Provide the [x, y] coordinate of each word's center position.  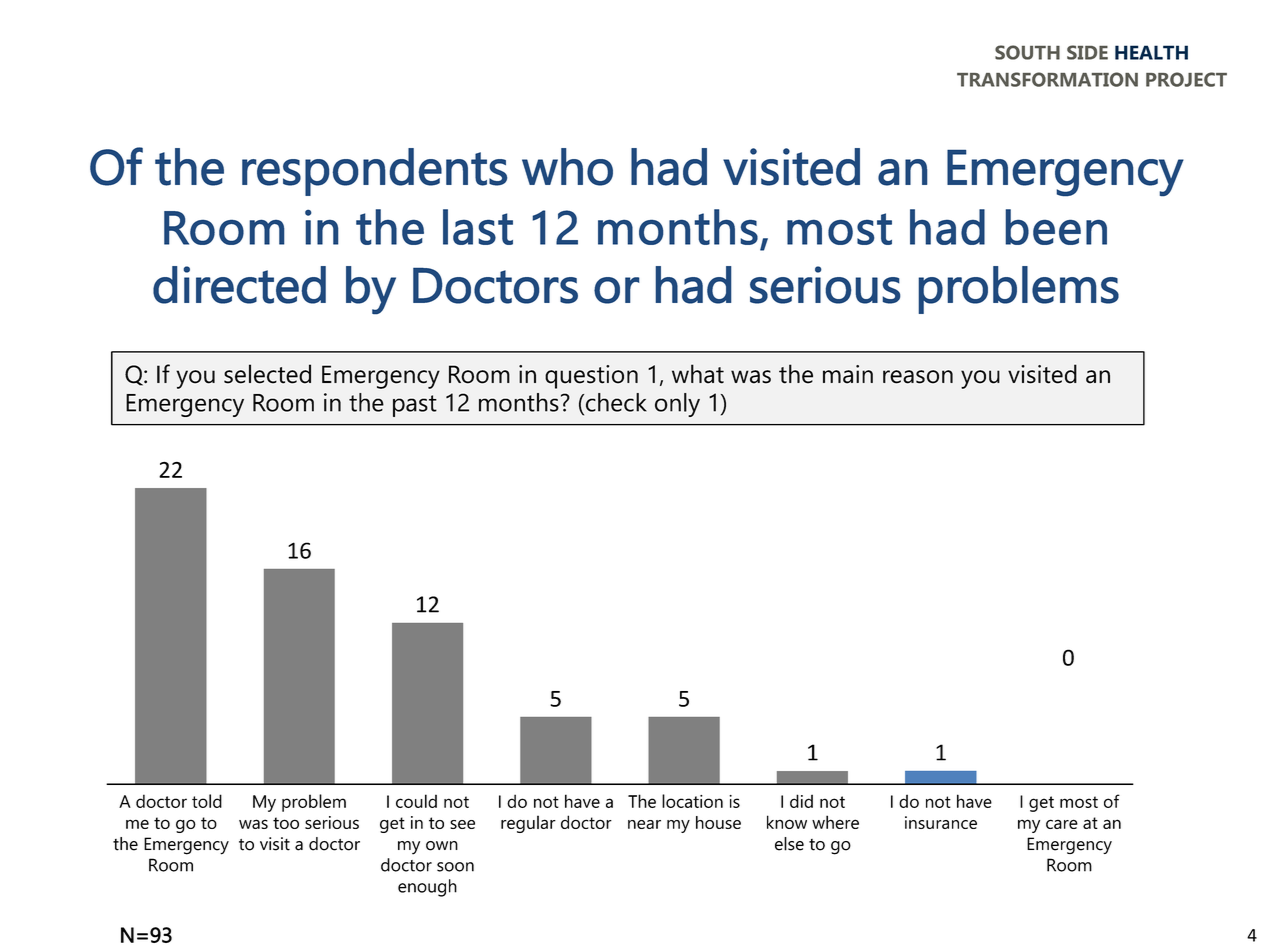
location [692, 801]
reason [918, 377]
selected [267, 374]
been [1056, 227]
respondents [374, 172]
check [616, 402]
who [567, 167]
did [801, 801]
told [207, 801]
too [286, 823]
